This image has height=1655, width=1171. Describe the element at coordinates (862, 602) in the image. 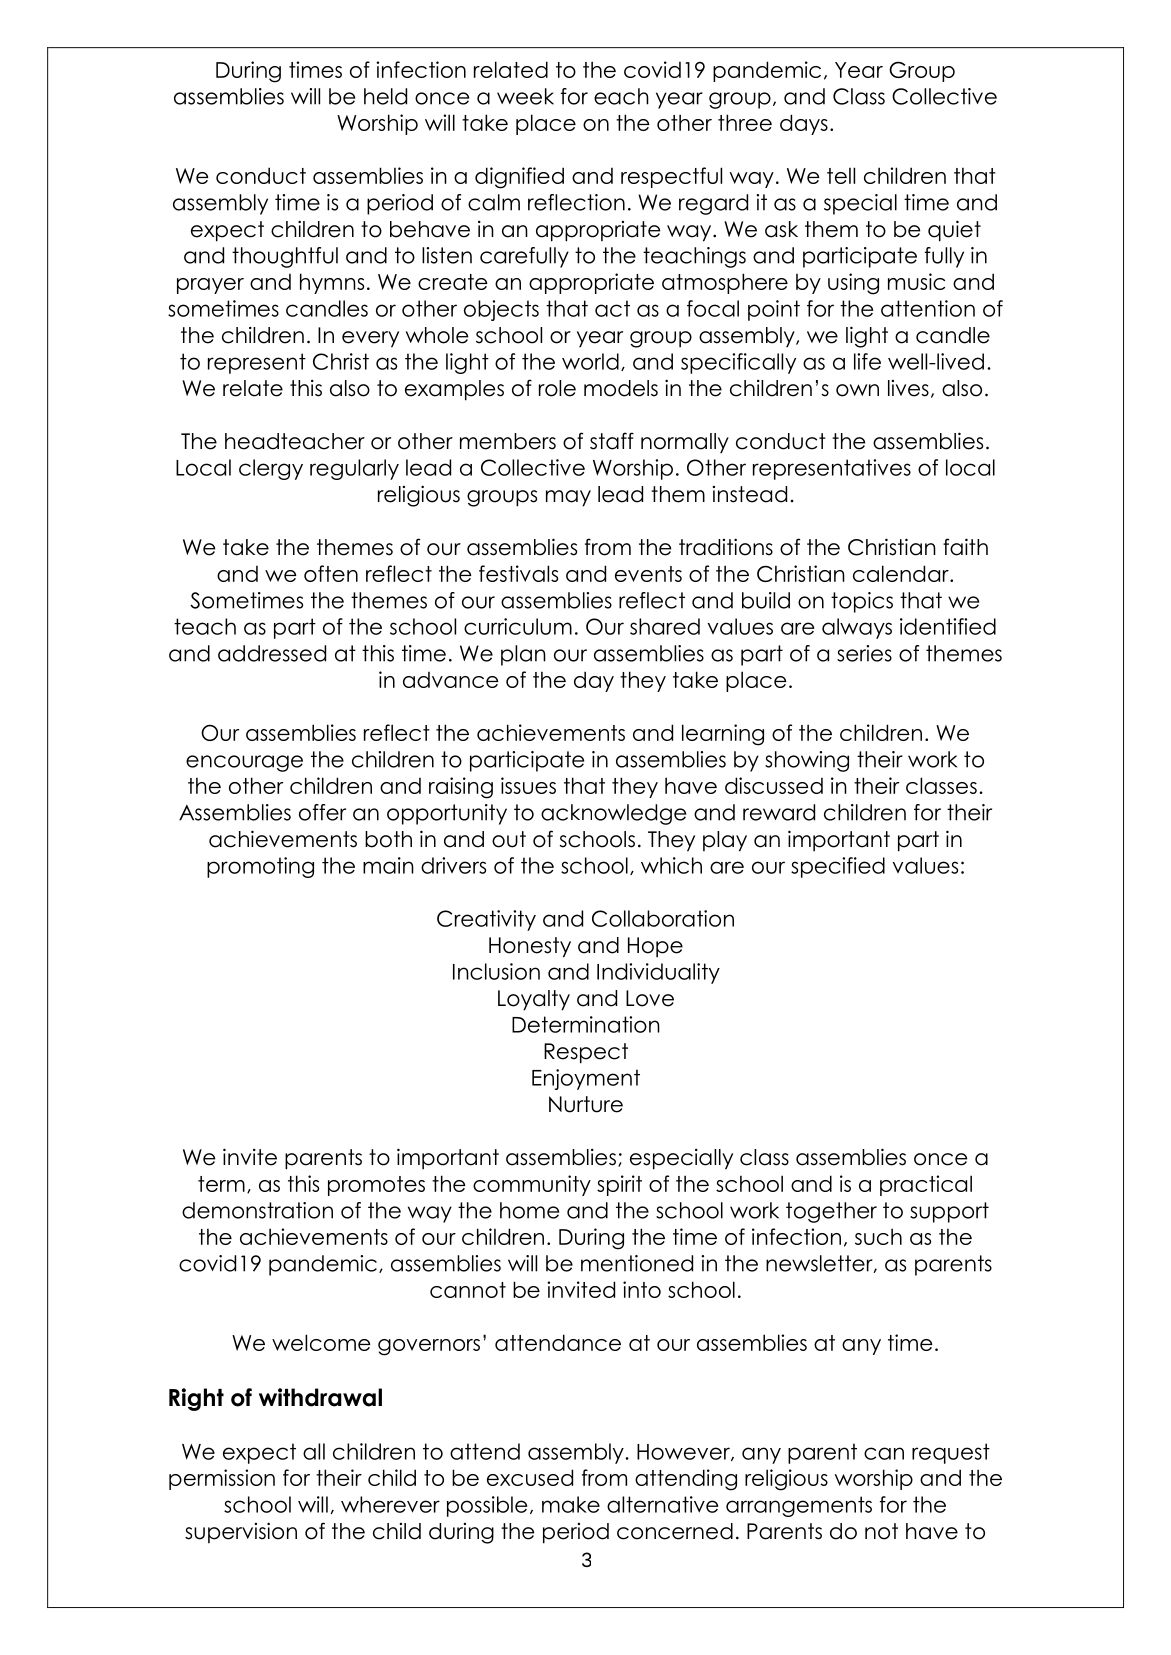

I see `topics` at that location.
